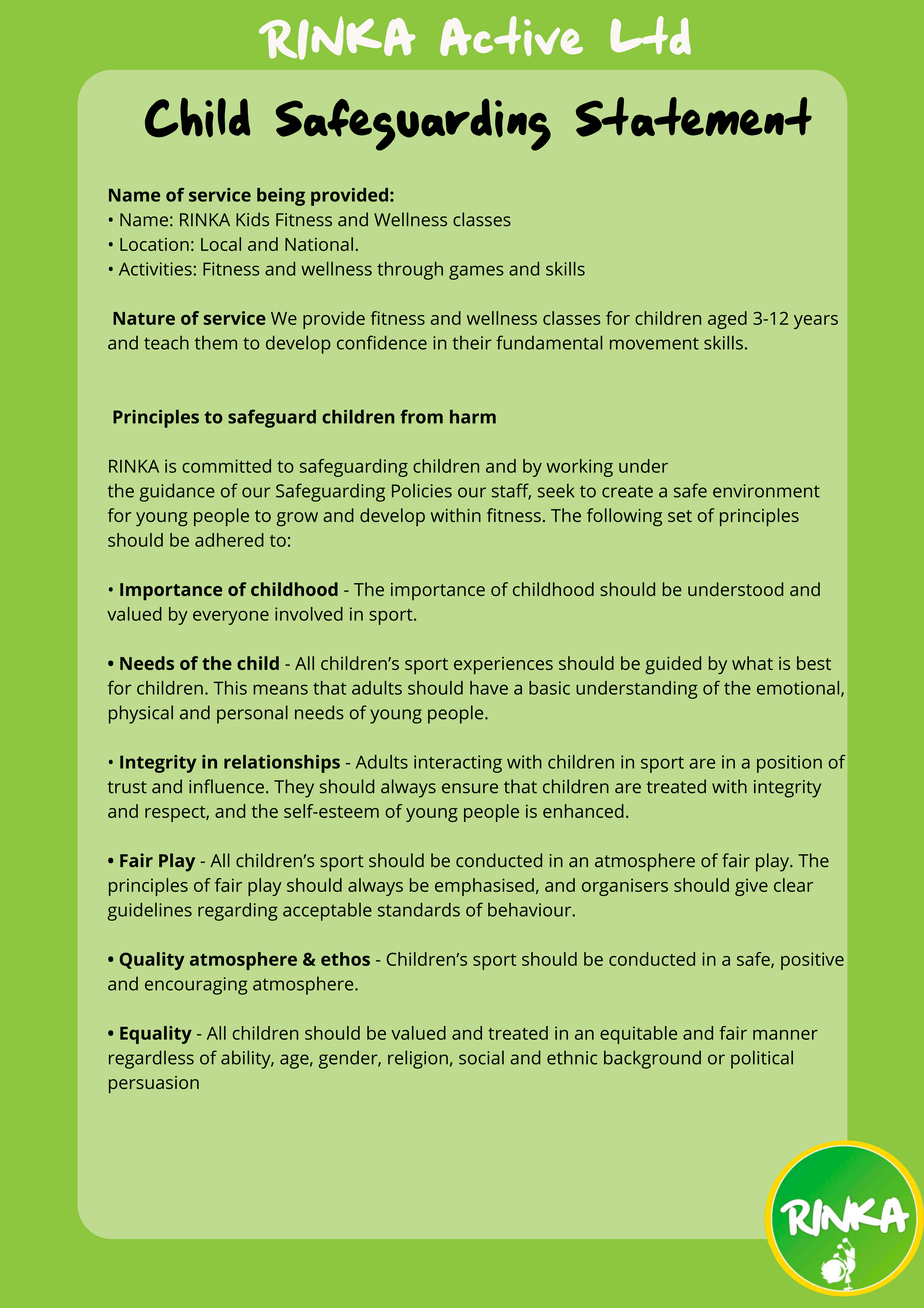  What do you see at coordinates (281, 197) in the screenshot?
I see `being` at bounding box center [281, 197].
